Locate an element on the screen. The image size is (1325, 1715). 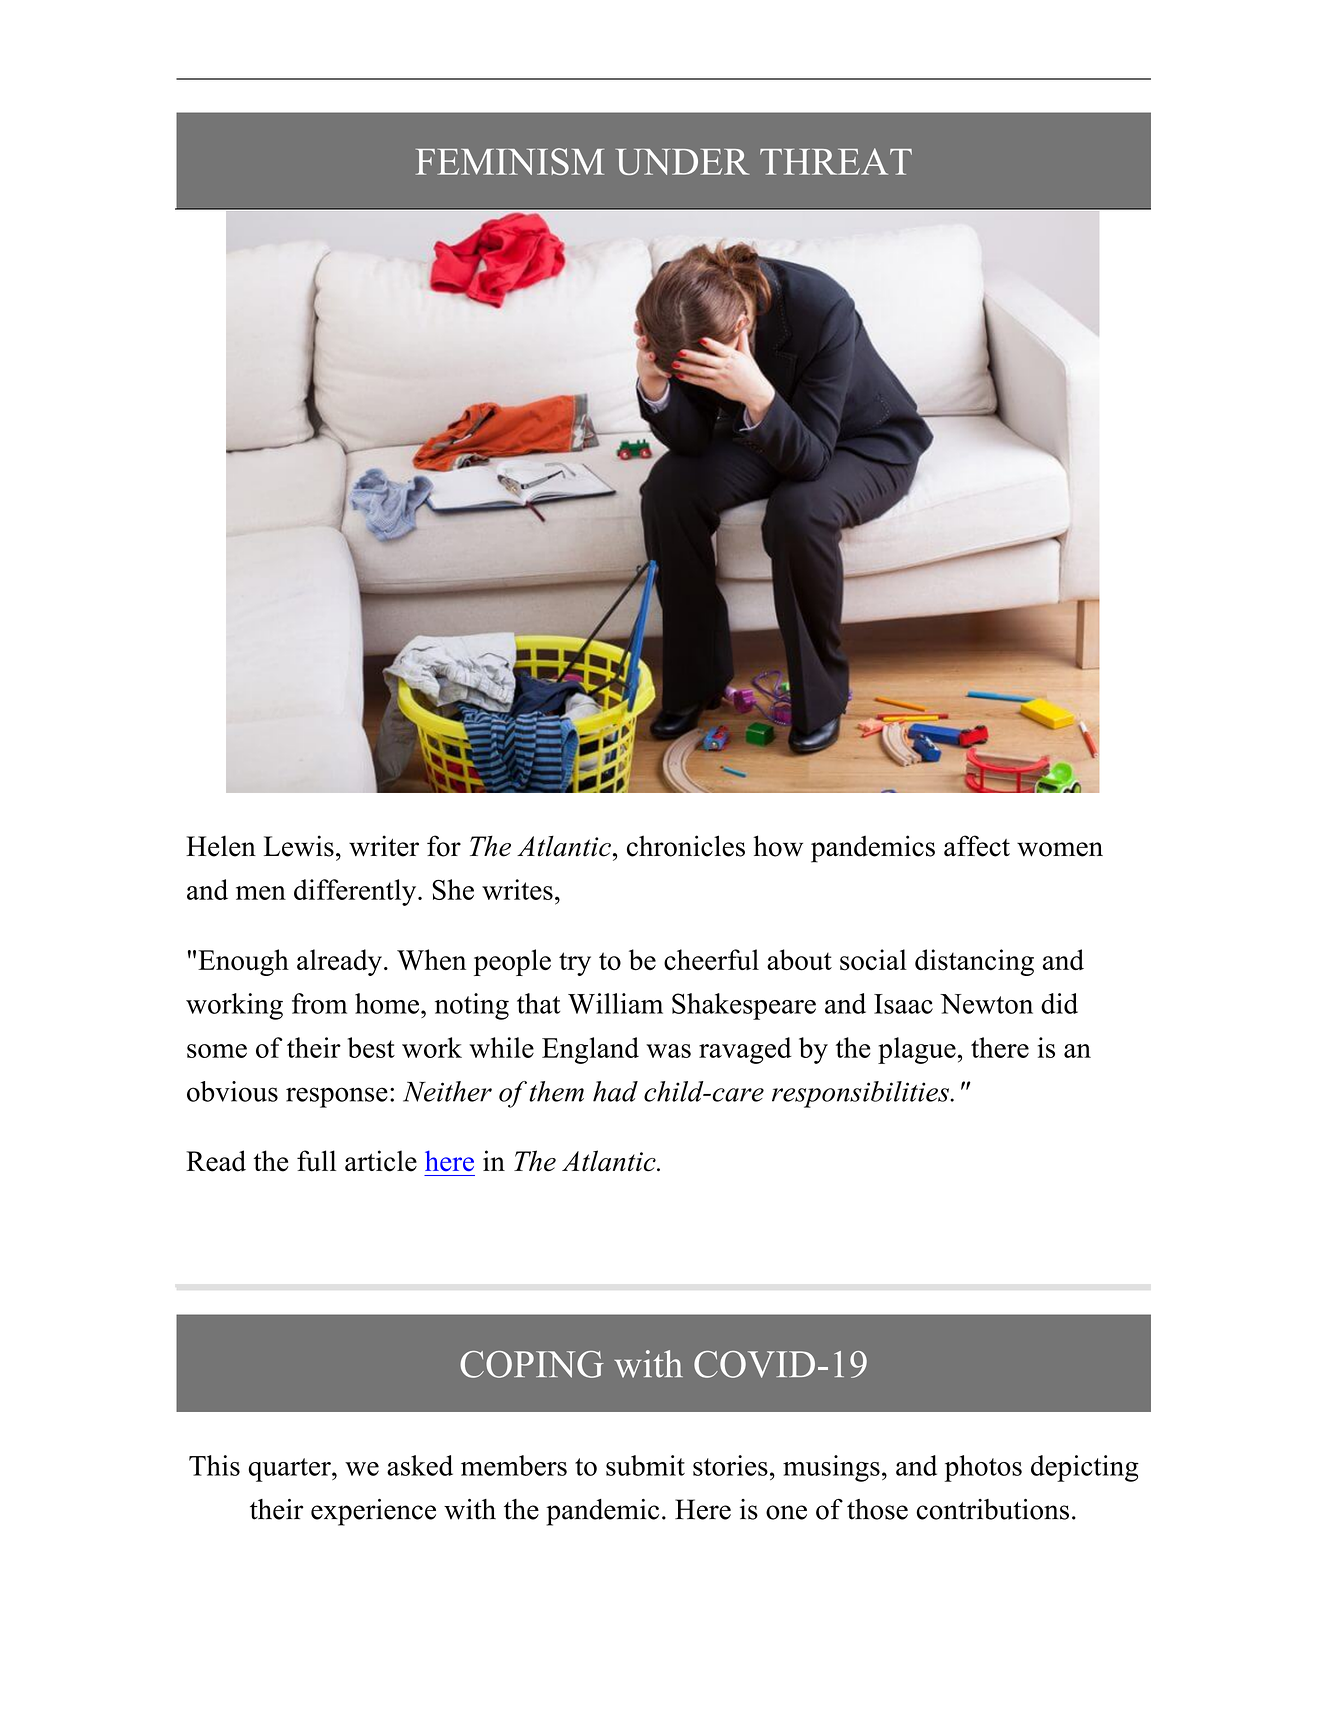
affect is located at coordinates (977, 846).
